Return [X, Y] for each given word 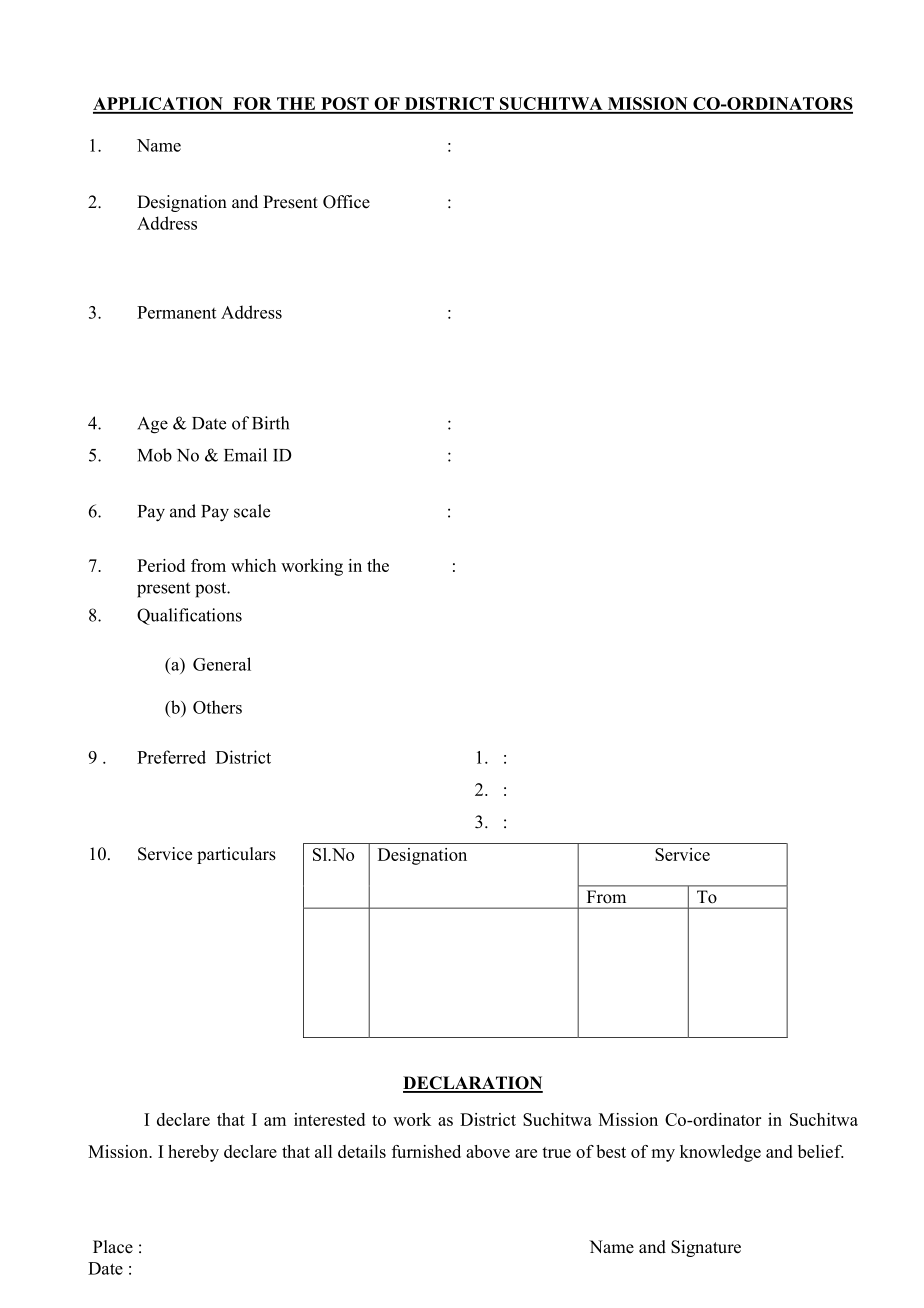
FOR [252, 105]
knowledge [720, 1153]
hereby [193, 1153]
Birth [270, 423]
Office [346, 202]
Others [217, 707]
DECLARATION [473, 1084]
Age [152, 425]
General [222, 664]
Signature [706, 1248]
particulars [236, 855]
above [488, 1151]
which [253, 565]
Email [245, 455]
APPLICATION [159, 105]
